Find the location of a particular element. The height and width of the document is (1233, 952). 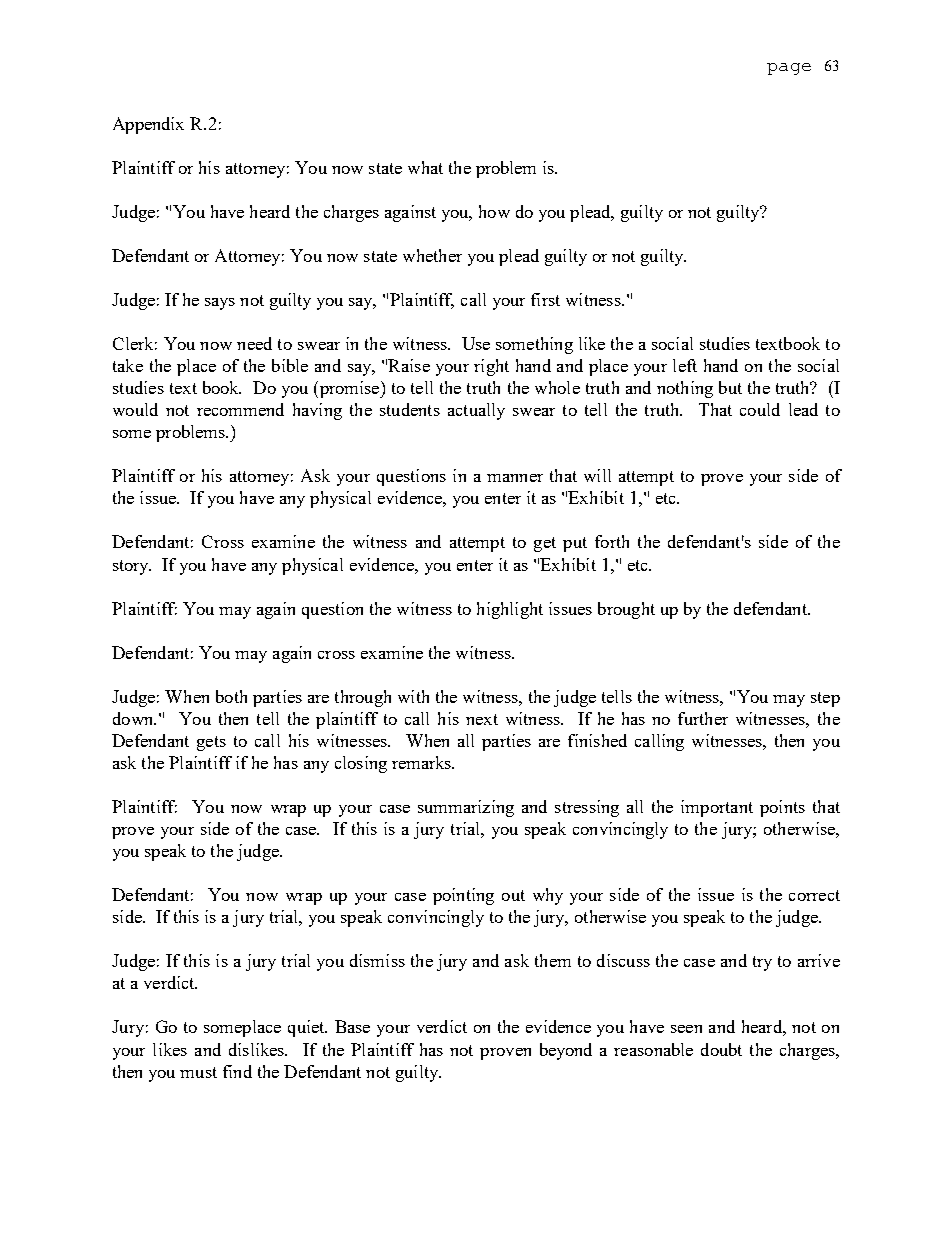

page is located at coordinates (789, 69).
